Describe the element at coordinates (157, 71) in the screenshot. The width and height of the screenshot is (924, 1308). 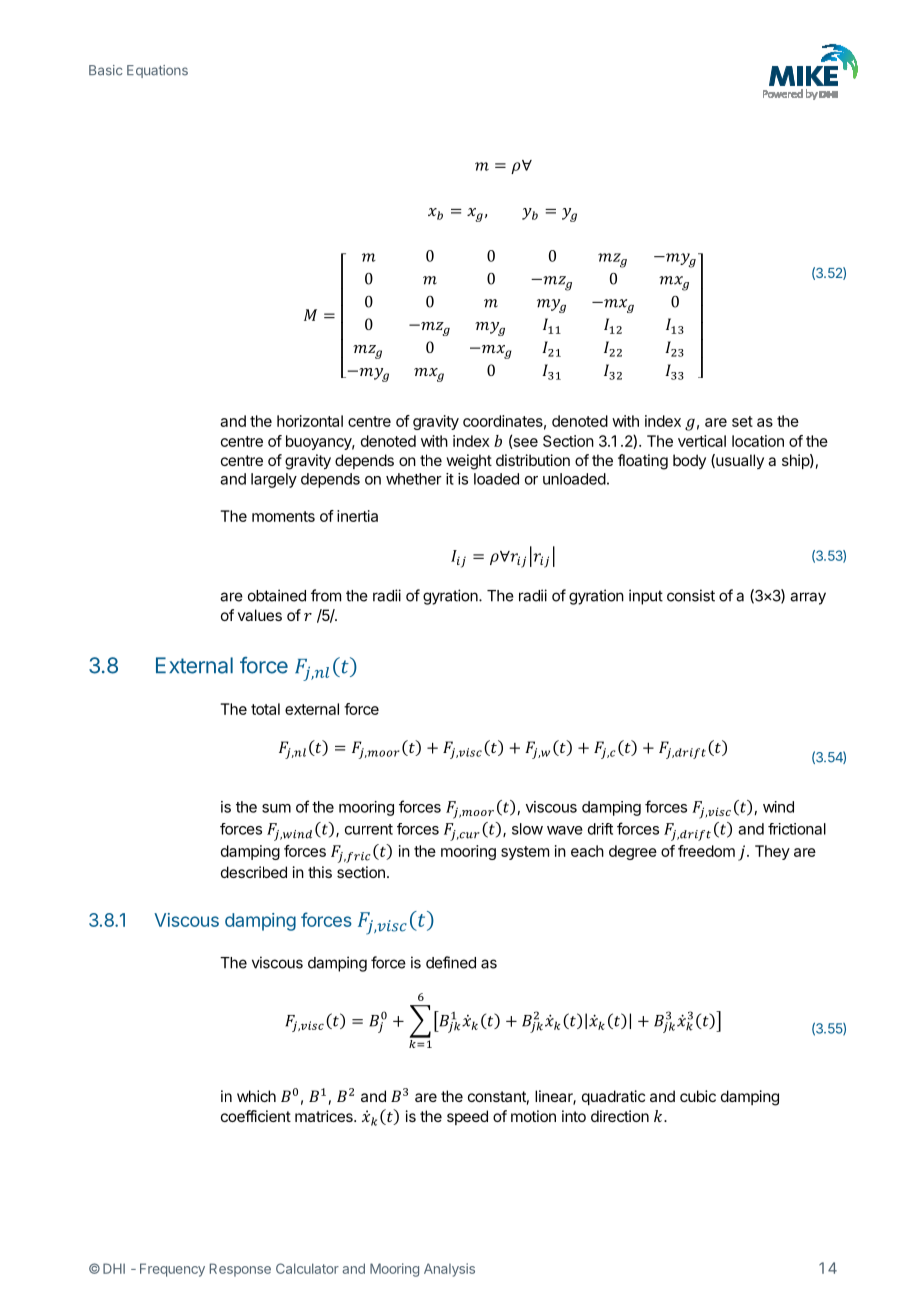
I see `Equations` at that location.
